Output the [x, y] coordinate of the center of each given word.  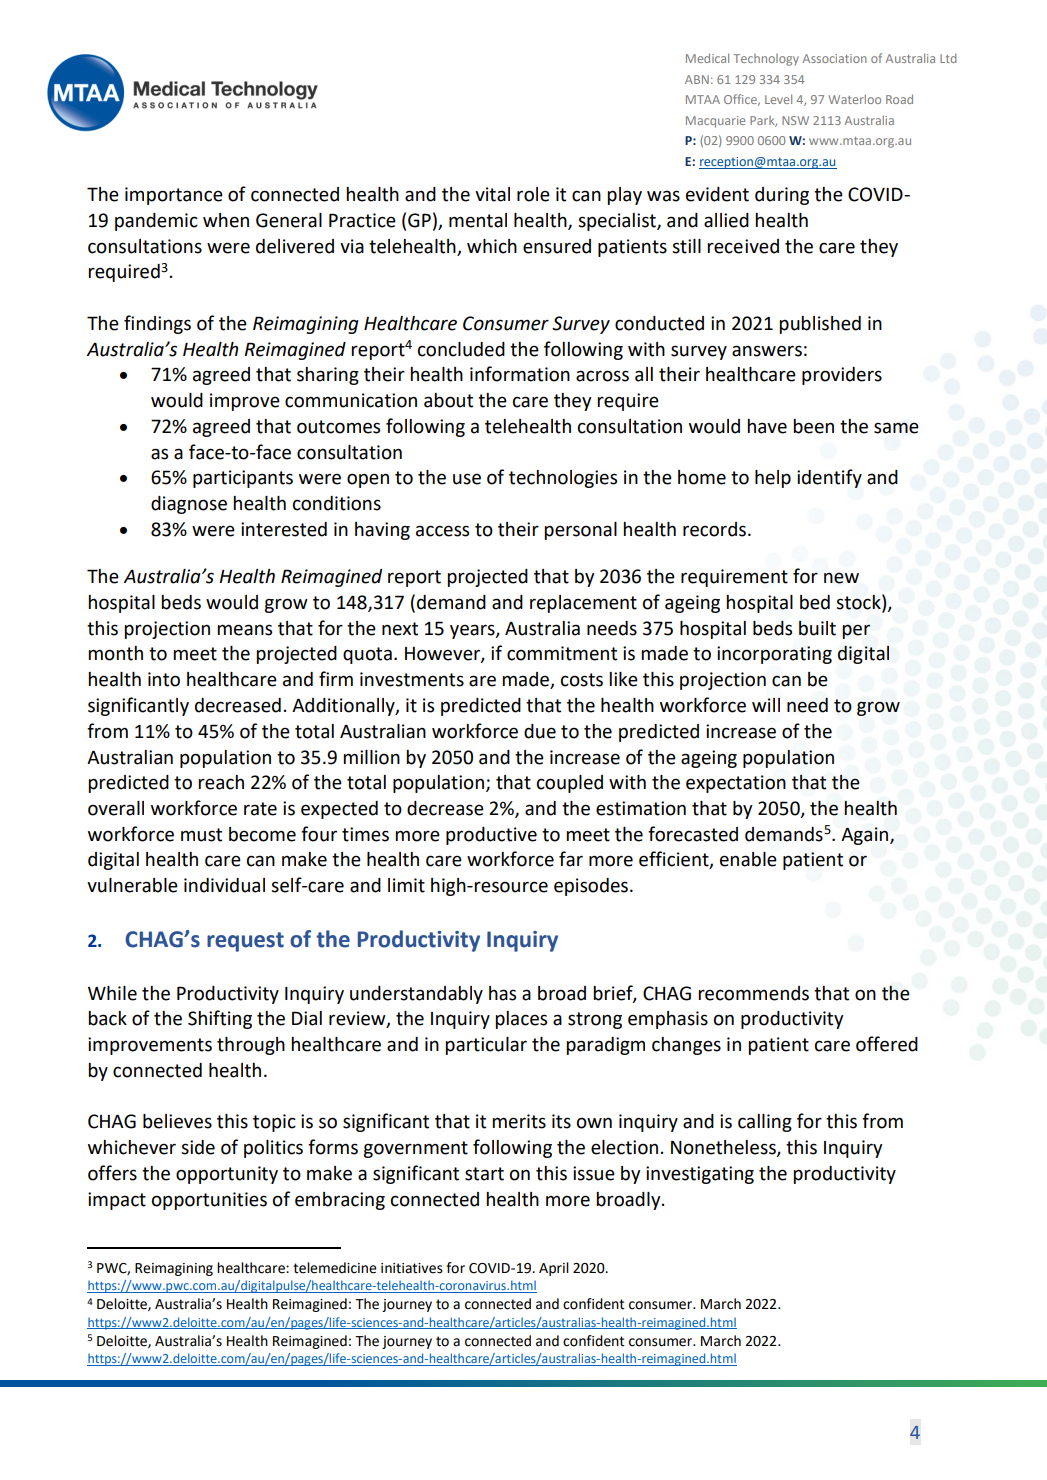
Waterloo [854, 99]
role [533, 194]
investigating [700, 1175]
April [554, 1269]
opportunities [209, 1201]
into [164, 679]
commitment [562, 653]
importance [174, 196]
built [817, 628]
